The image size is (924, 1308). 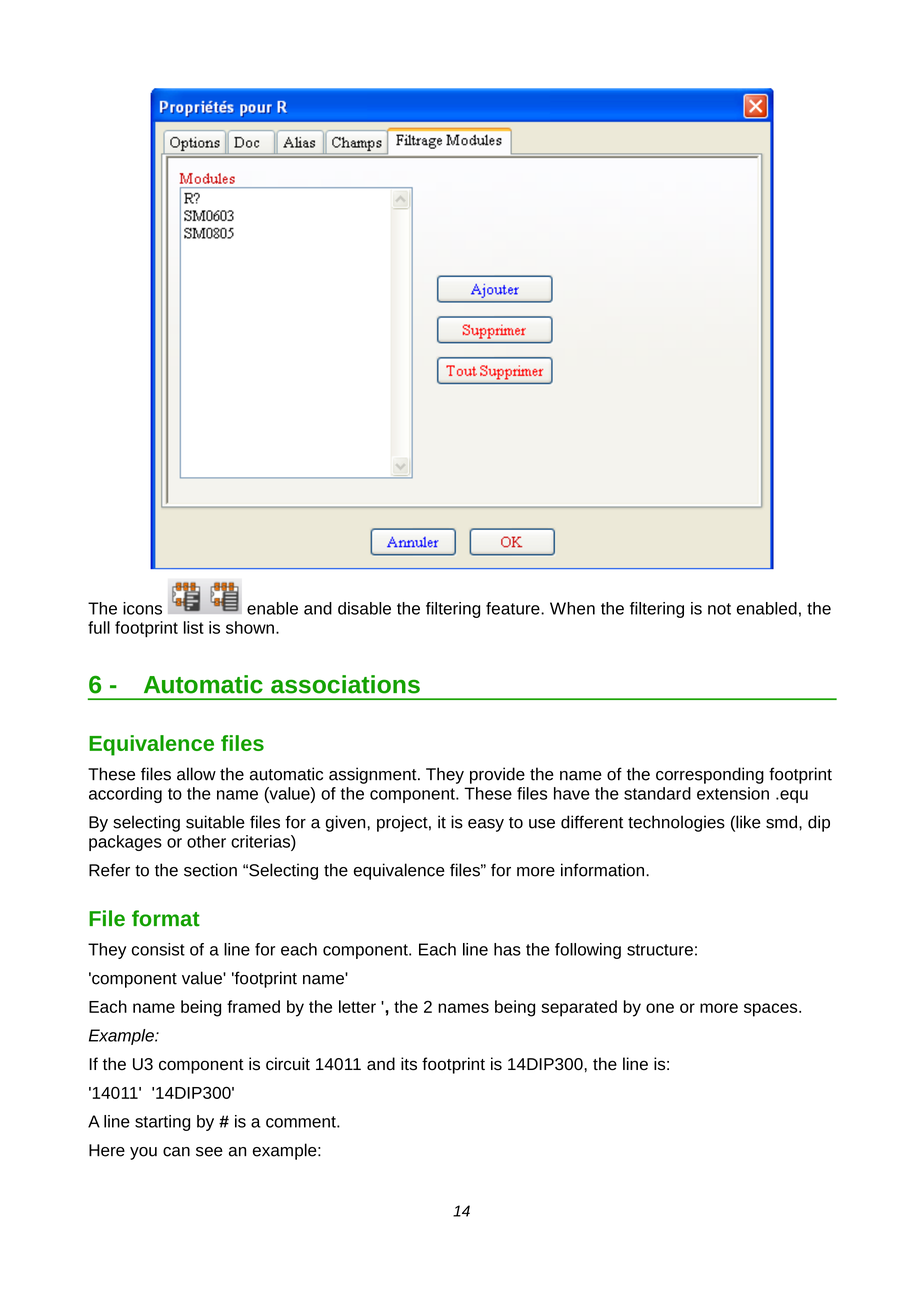 What do you see at coordinates (194, 627) in the screenshot?
I see `list` at bounding box center [194, 627].
